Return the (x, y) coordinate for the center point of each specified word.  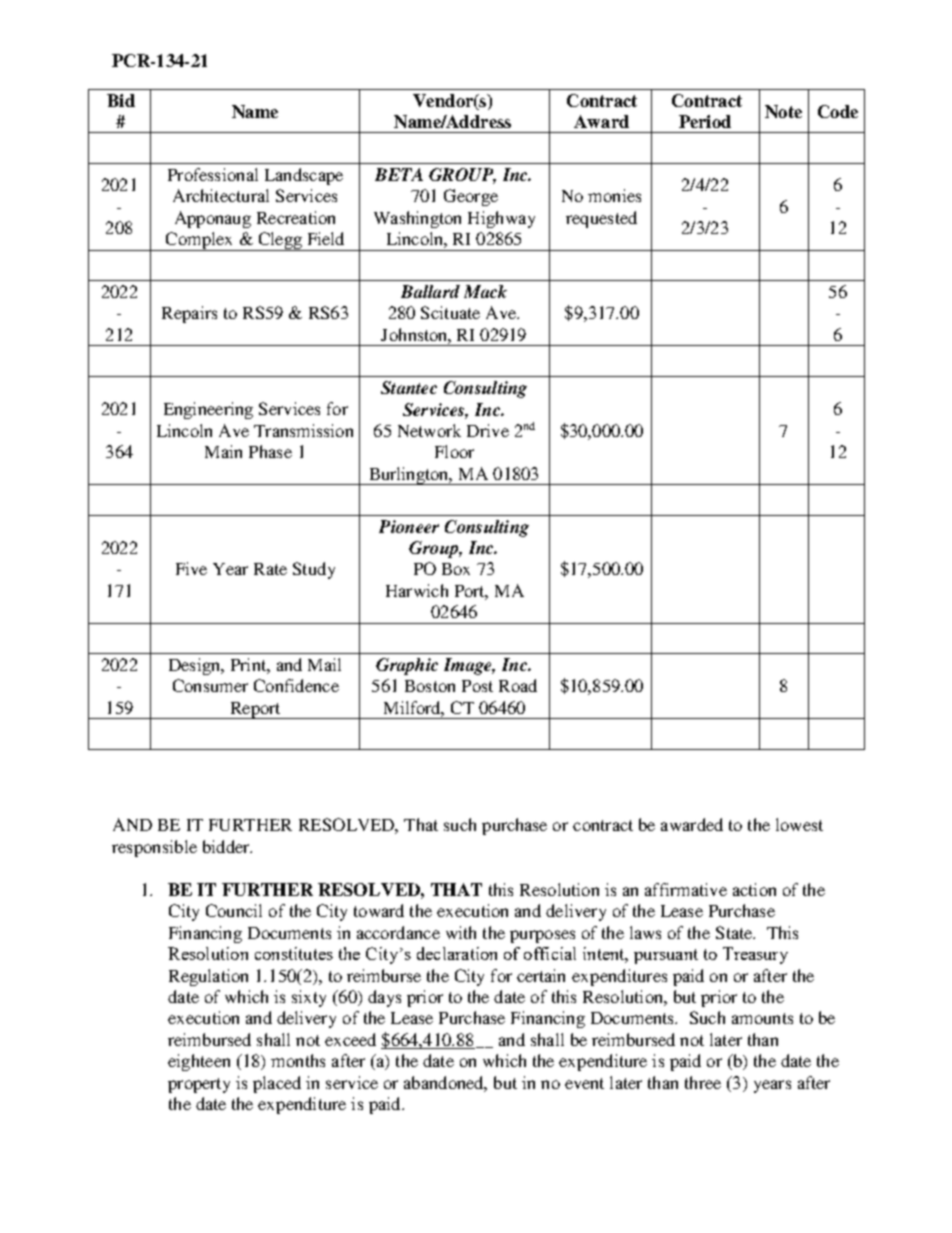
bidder (227, 846)
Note (783, 111)
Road (518, 685)
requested (601, 219)
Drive (488, 430)
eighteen (199, 1062)
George (471, 197)
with (461, 932)
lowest (799, 824)
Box (456, 569)
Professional (213, 174)
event (584, 1083)
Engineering (208, 410)
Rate (270, 569)
